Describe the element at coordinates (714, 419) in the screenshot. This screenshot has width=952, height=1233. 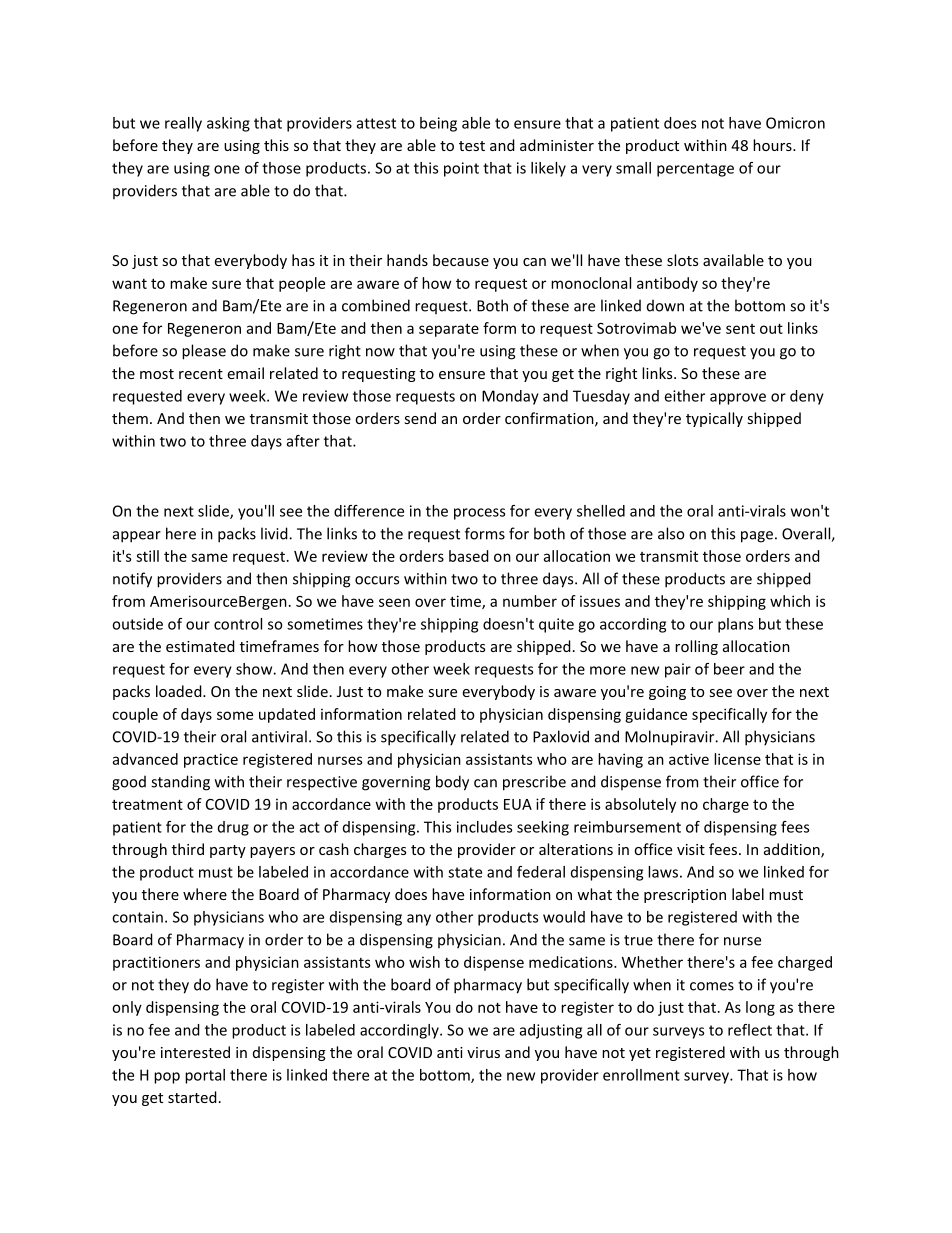
I see `typically` at that location.
